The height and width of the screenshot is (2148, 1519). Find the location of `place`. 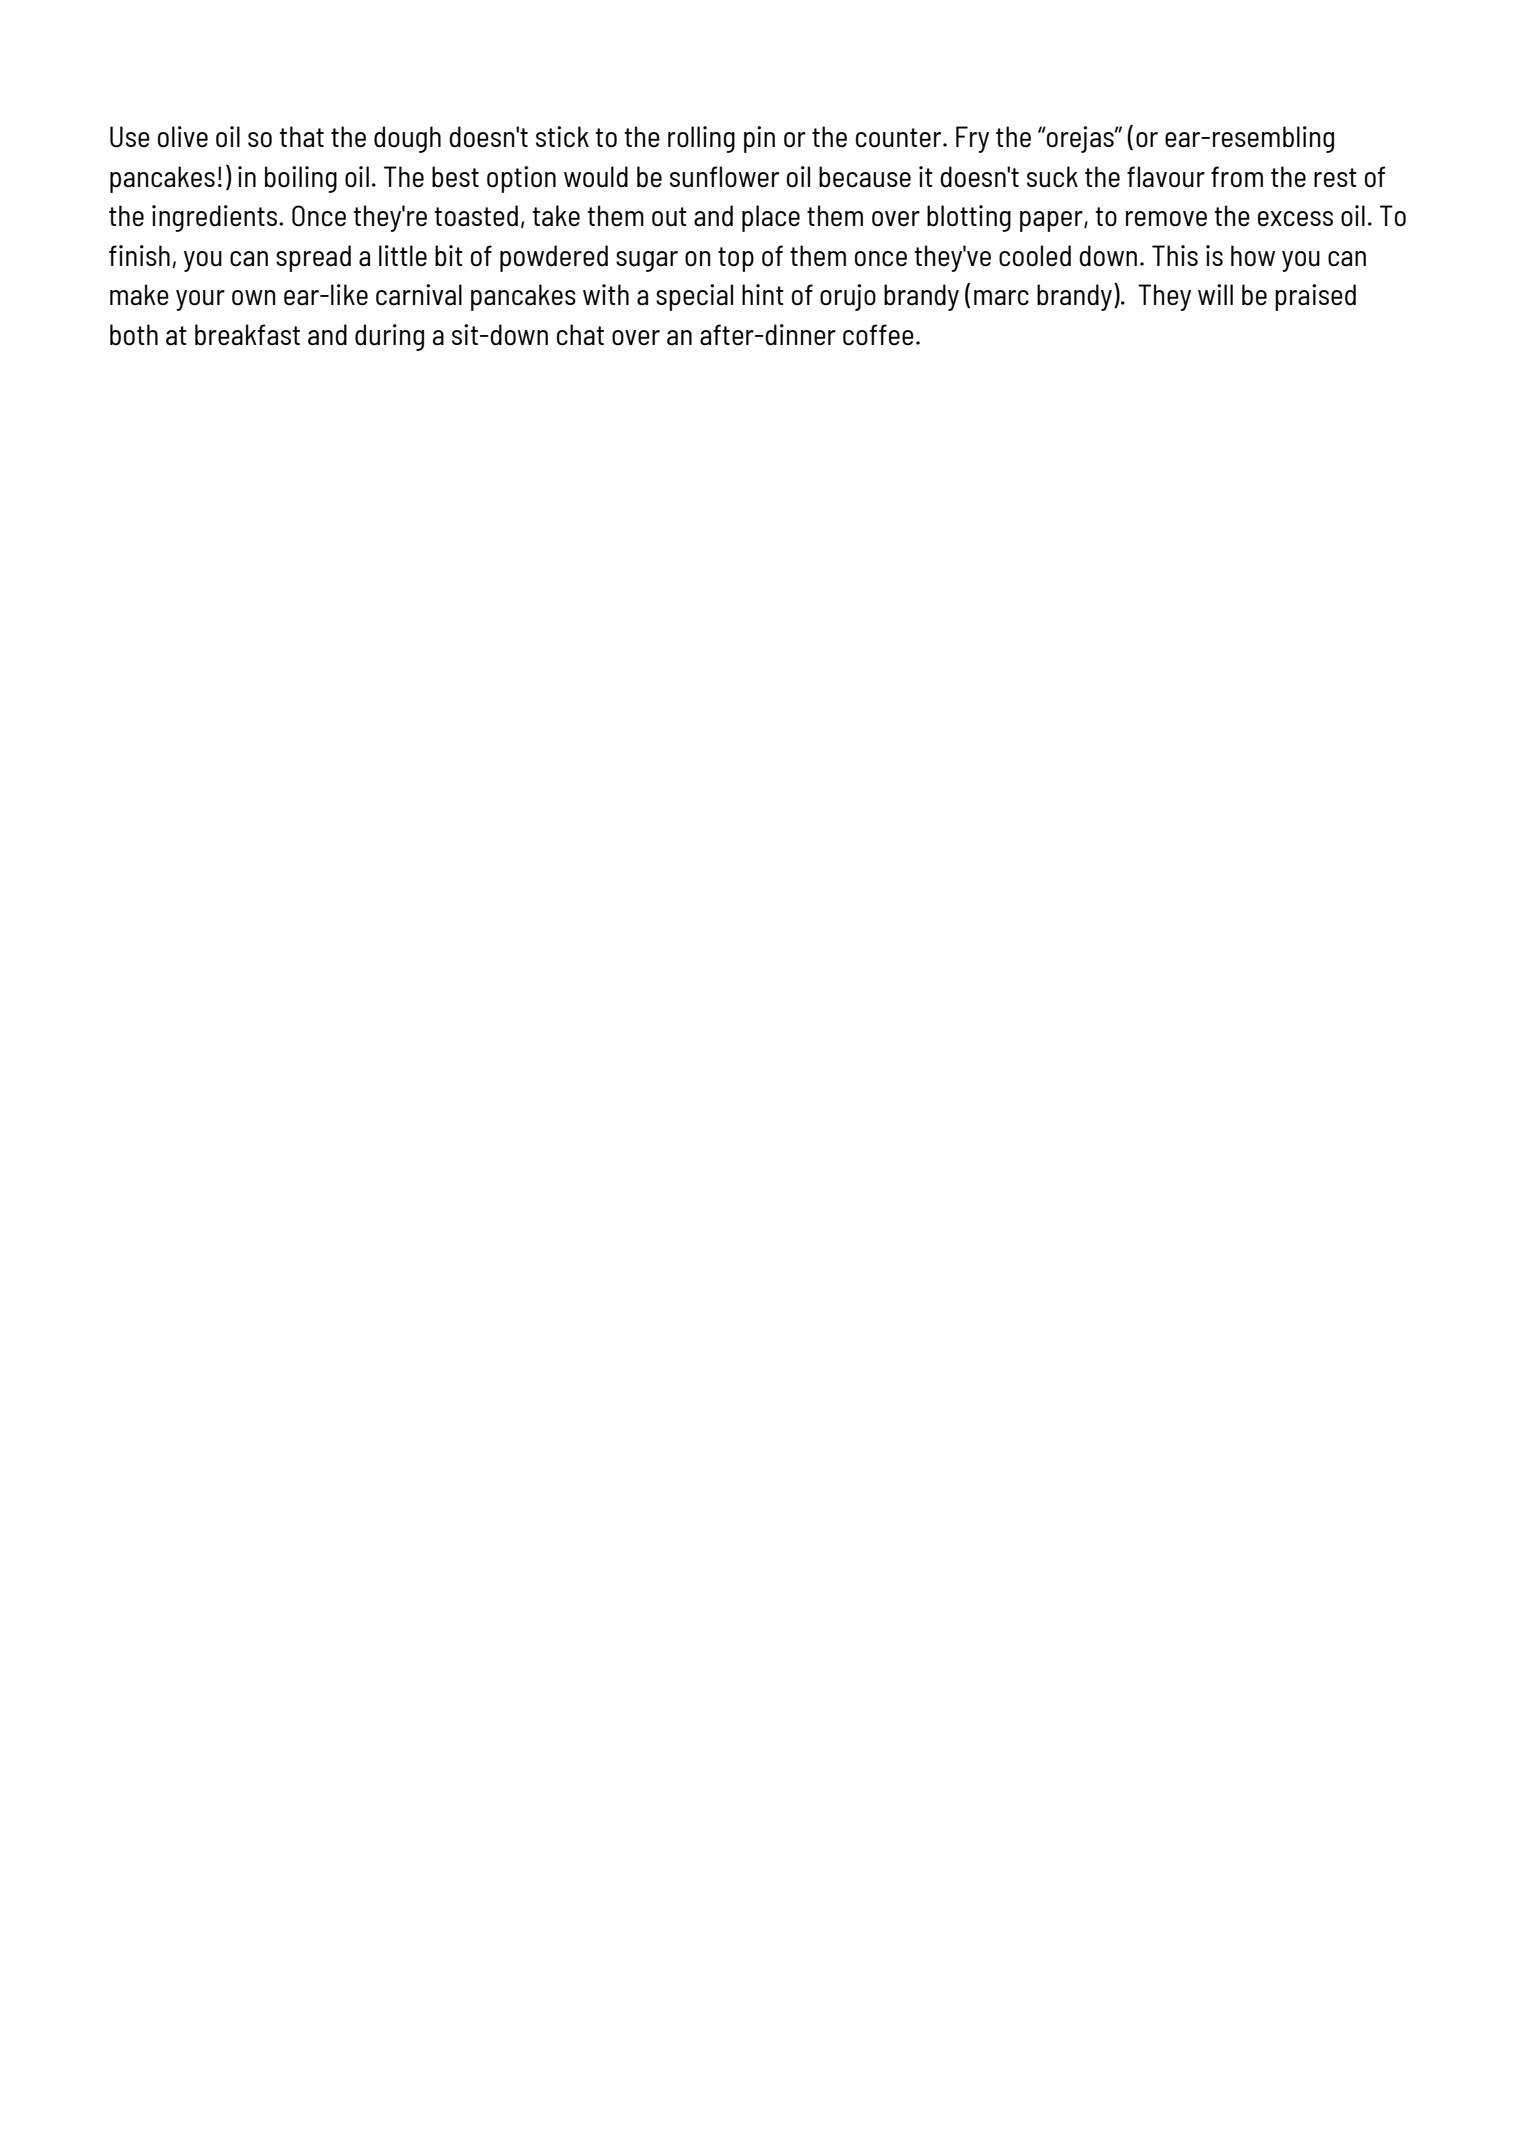

place is located at coordinates (771, 218).
